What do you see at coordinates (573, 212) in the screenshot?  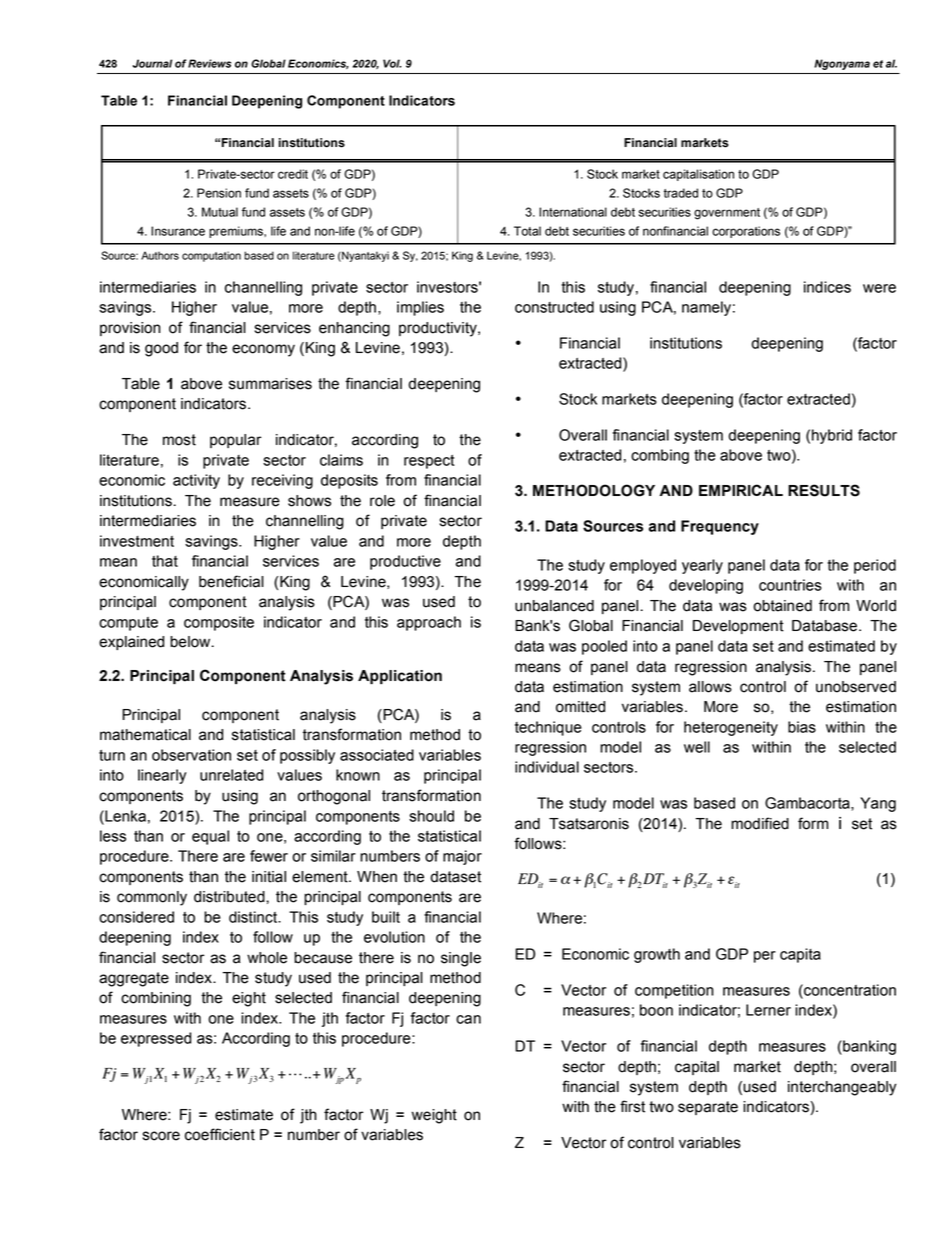 I see `International` at bounding box center [573, 212].
